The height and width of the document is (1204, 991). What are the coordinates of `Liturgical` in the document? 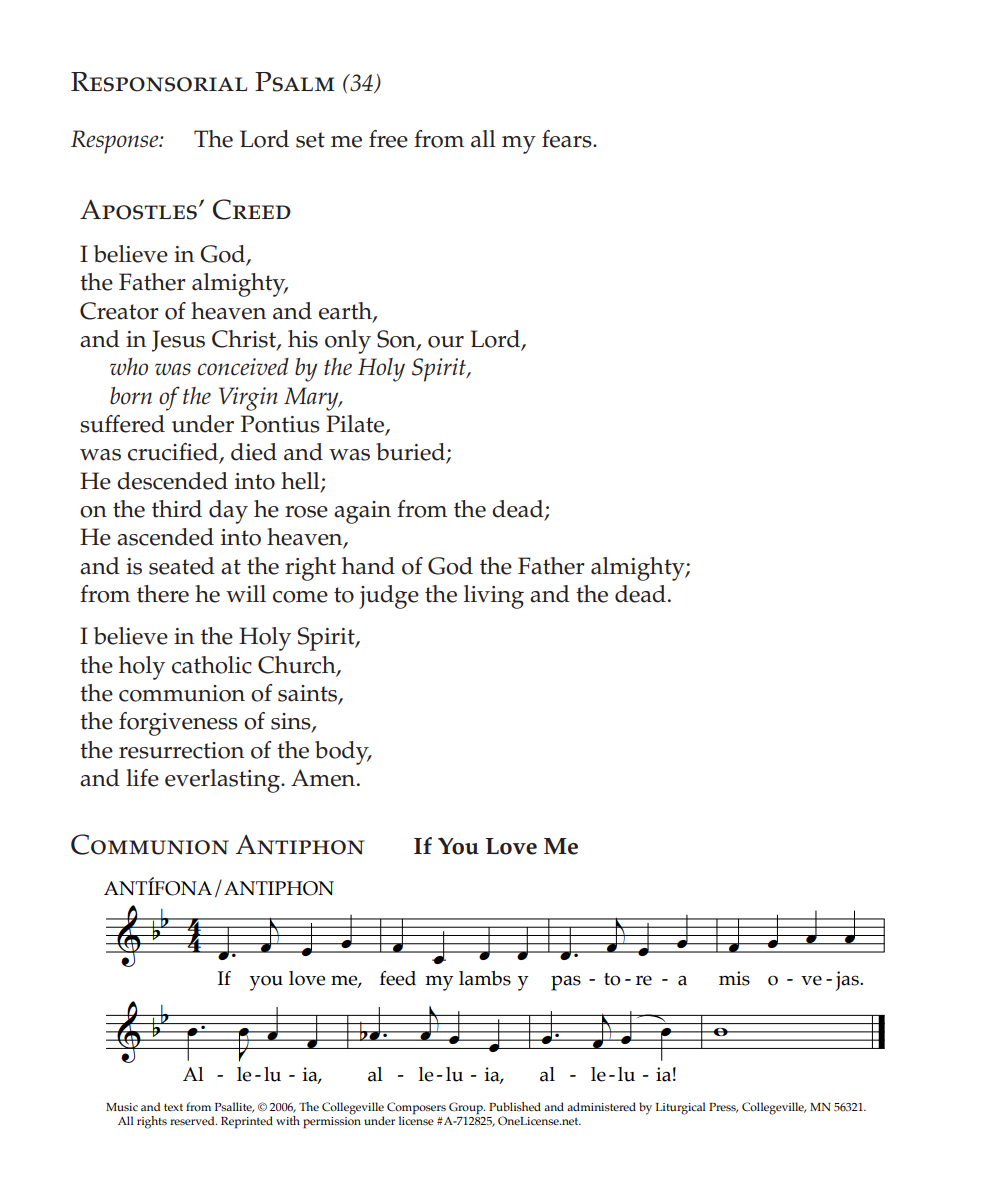 It's located at (681, 1108).
